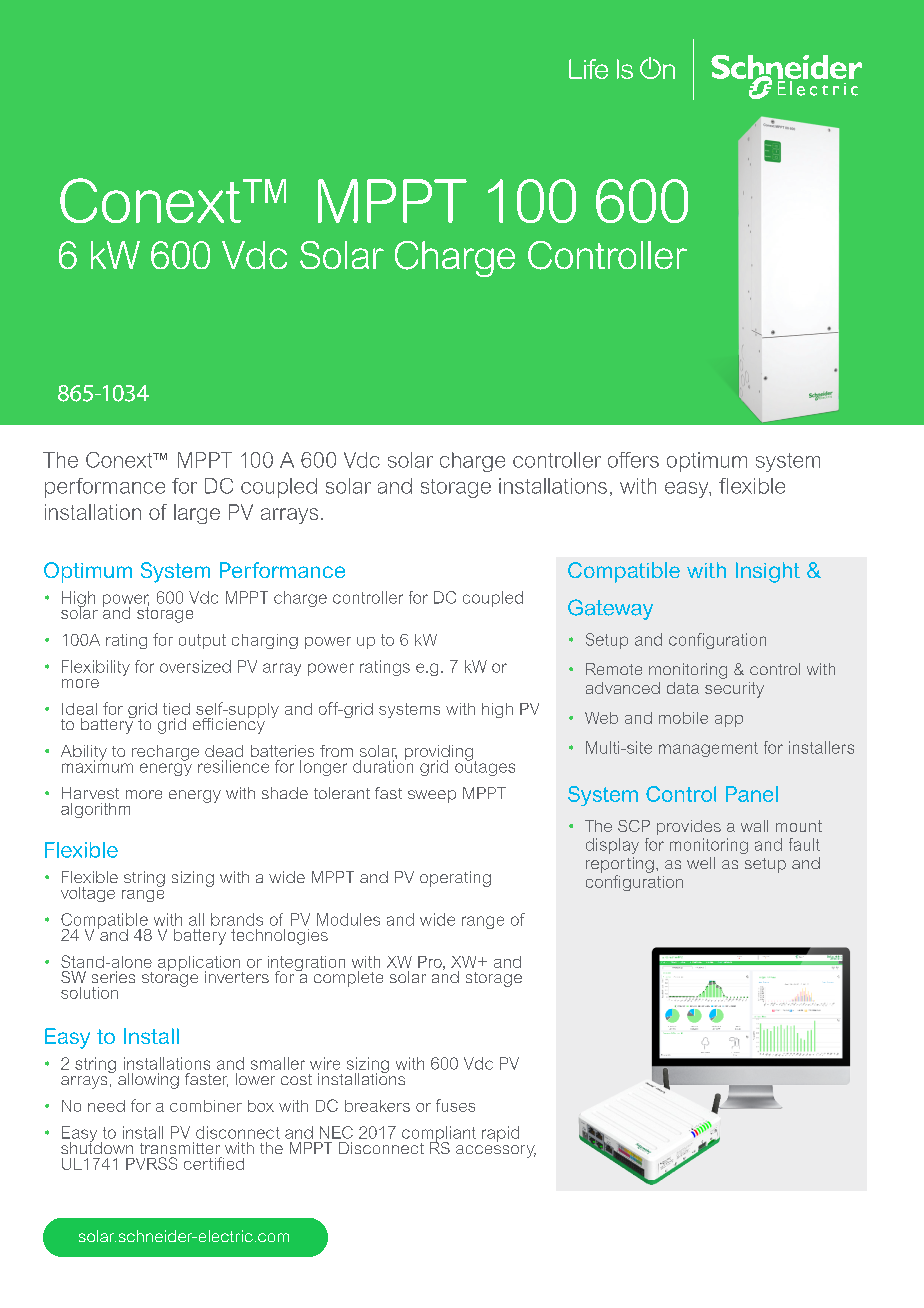 The width and height of the screenshot is (924, 1308). I want to click on management, so click(708, 749).
